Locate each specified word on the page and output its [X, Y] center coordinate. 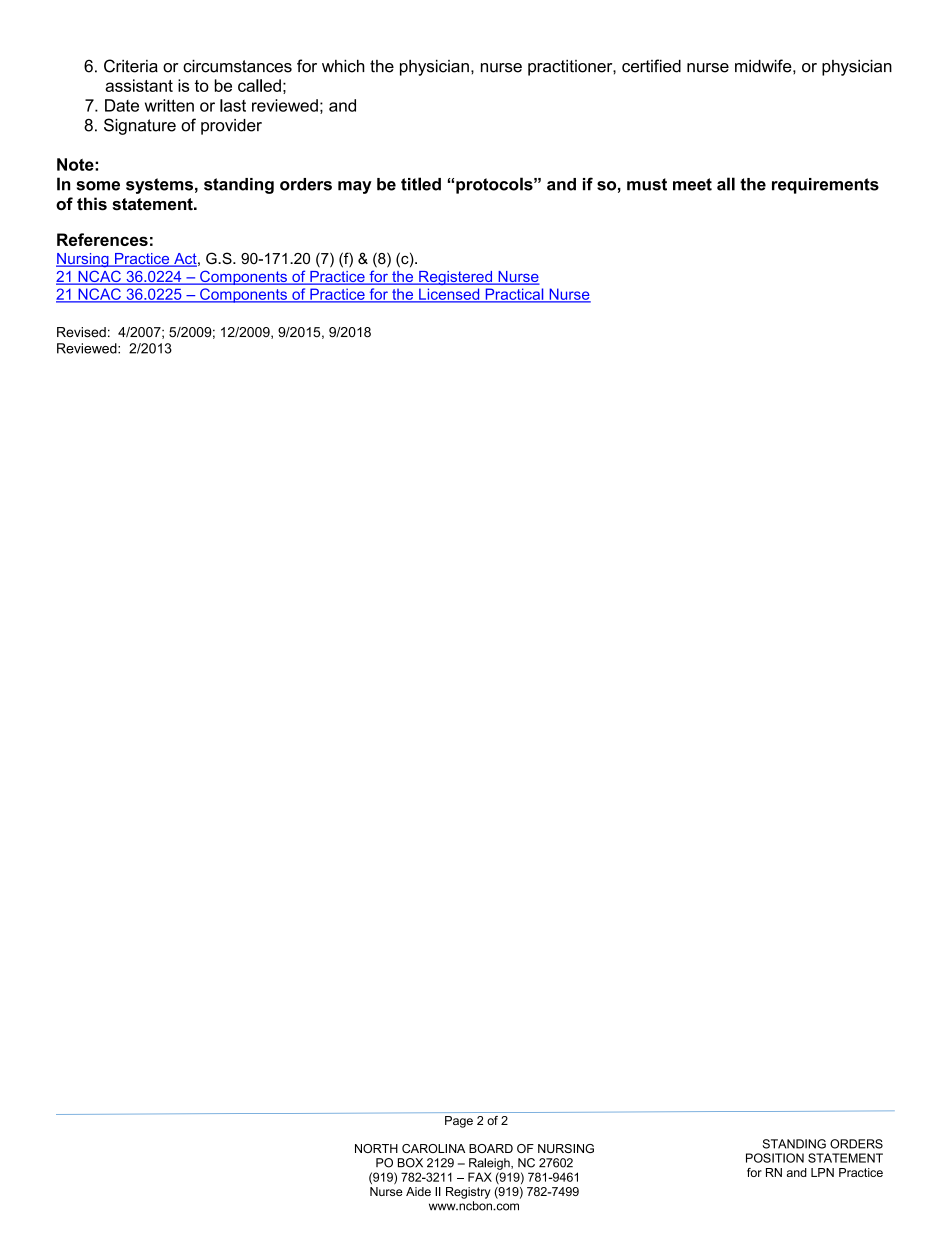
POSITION [775, 1158]
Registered [456, 278]
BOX [410, 1163]
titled [421, 184]
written [169, 105]
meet [692, 184]
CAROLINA [433, 1148]
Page [459, 1122]
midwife [764, 66]
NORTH [376, 1148]
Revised [81, 332]
